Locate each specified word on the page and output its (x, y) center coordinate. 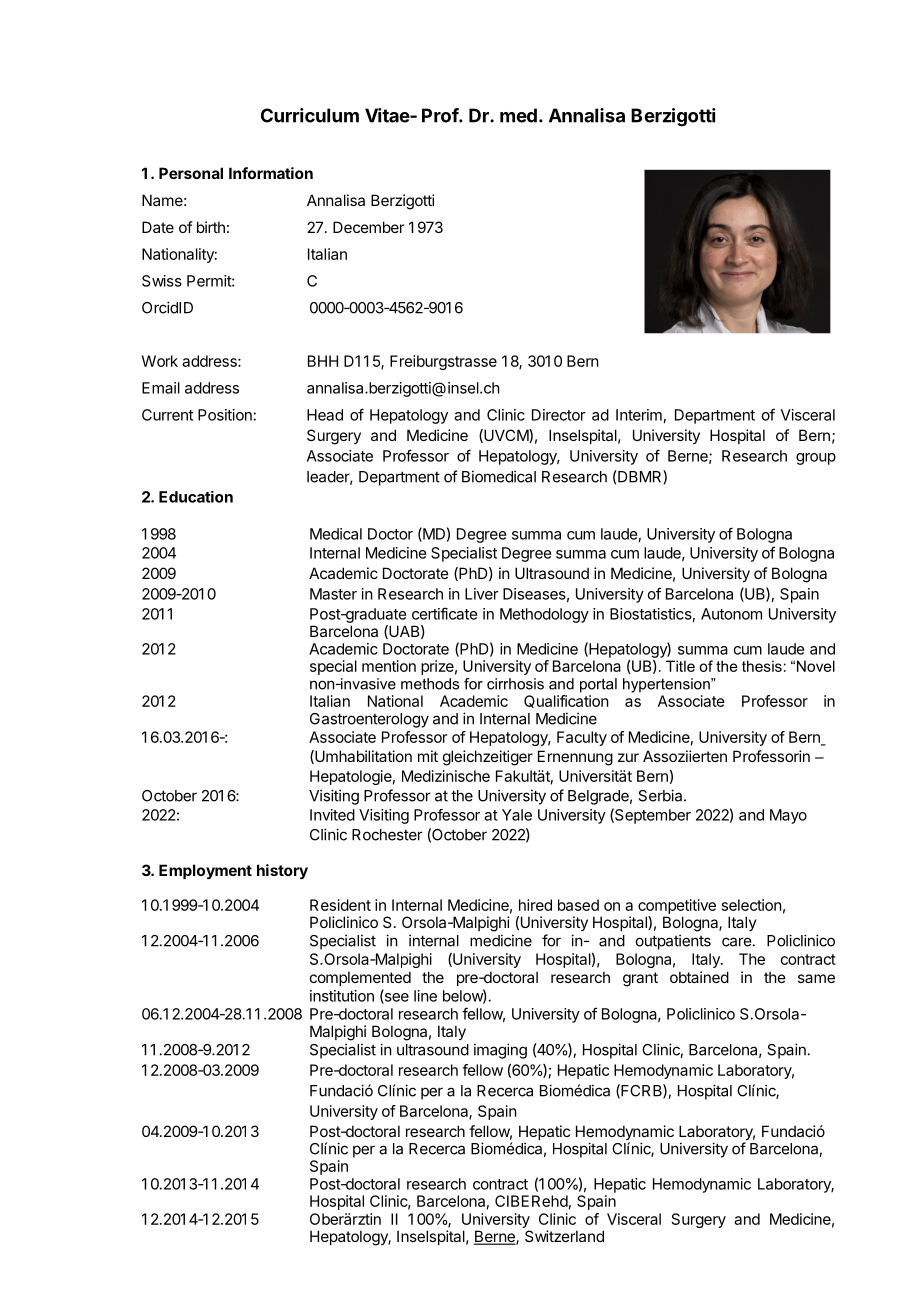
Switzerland (564, 1236)
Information (271, 173)
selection (752, 905)
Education (196, 497)
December (368, 227)
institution (342, 996)
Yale (517, 815)
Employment (205, 871)
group (816, 459)
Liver (482, 594)
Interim (639, 415)
